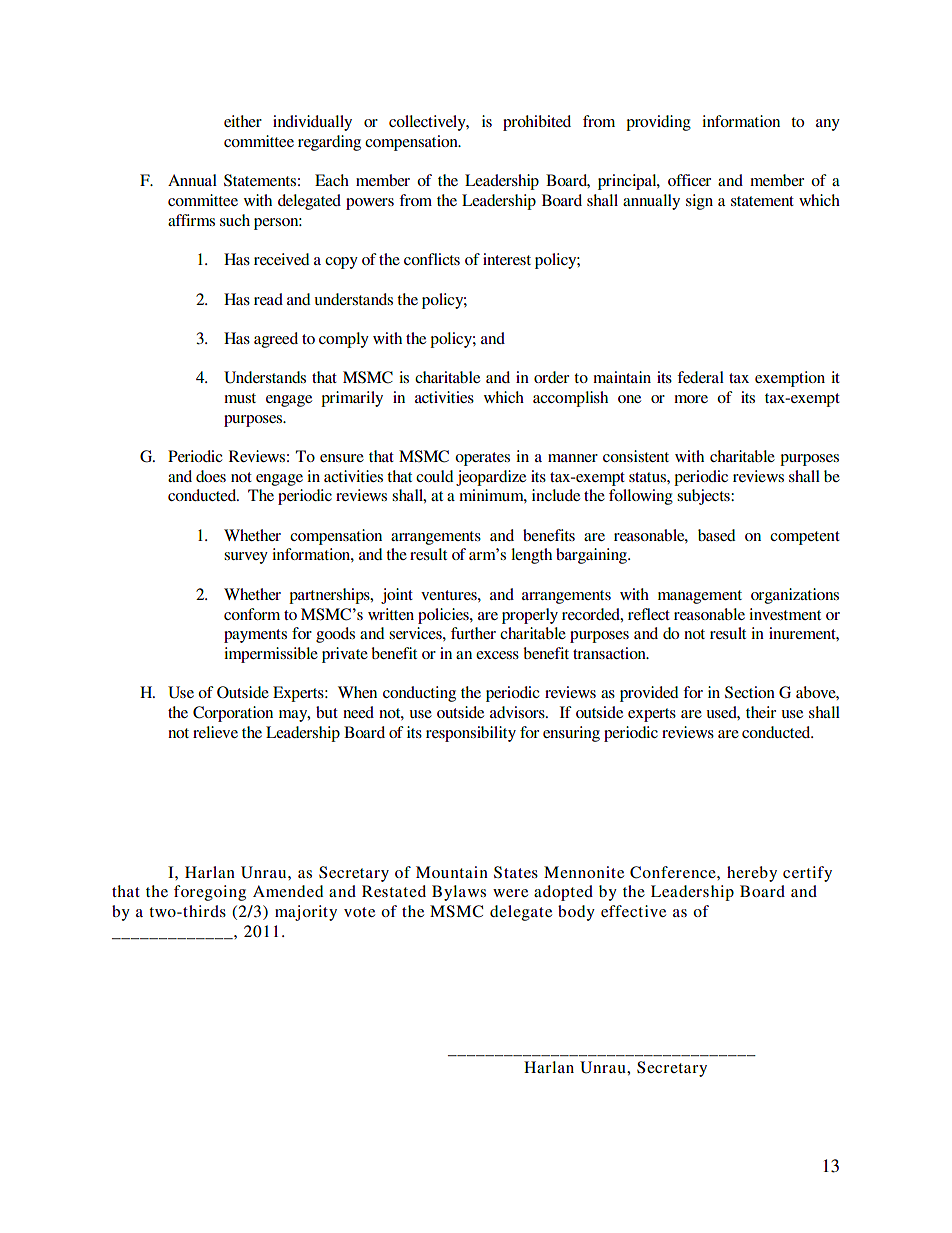 The width and height of the image is (952, 1233). Describe the element at coordinates (288, 891) in the image. I see `Amended` at that location.
